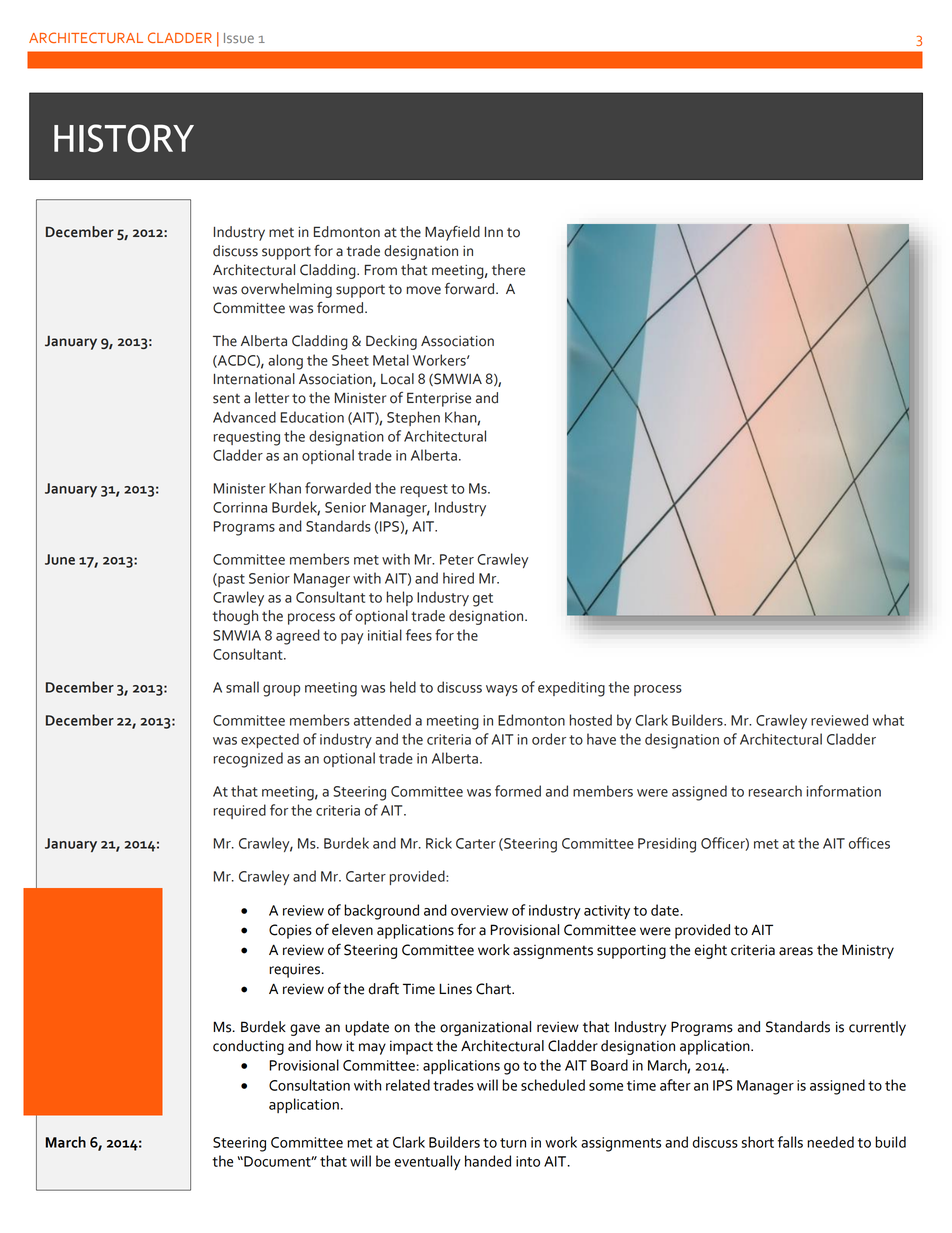 The height and width of the screenshot is (1233, 952). I want to click on there, so click(508, 270).
